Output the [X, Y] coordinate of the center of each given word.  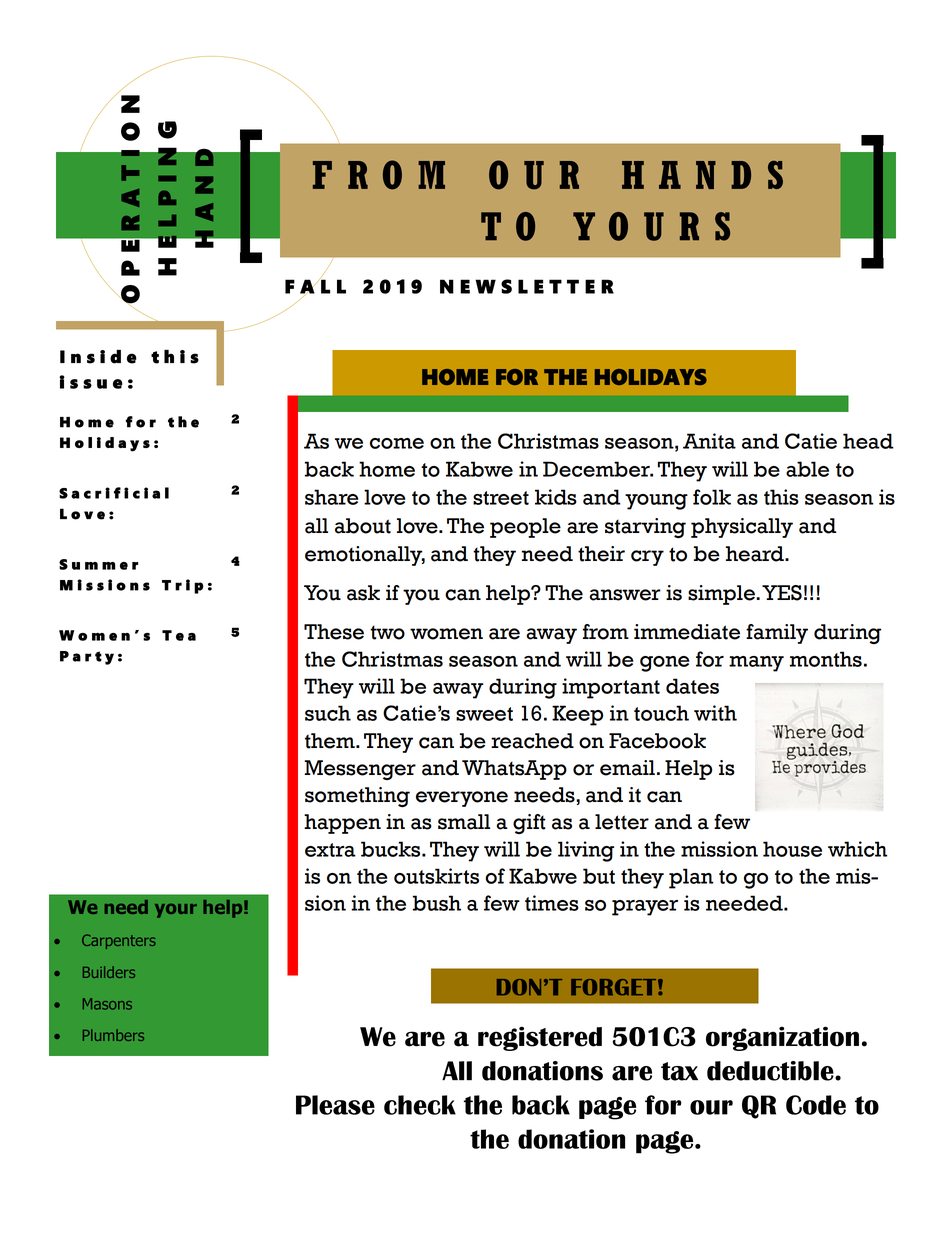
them [331, 741]
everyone [462, 799]
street [501, 498]
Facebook [657, 741]
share [331, 497]
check [420, 1105]
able [807, 469]
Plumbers [113, 1035]
